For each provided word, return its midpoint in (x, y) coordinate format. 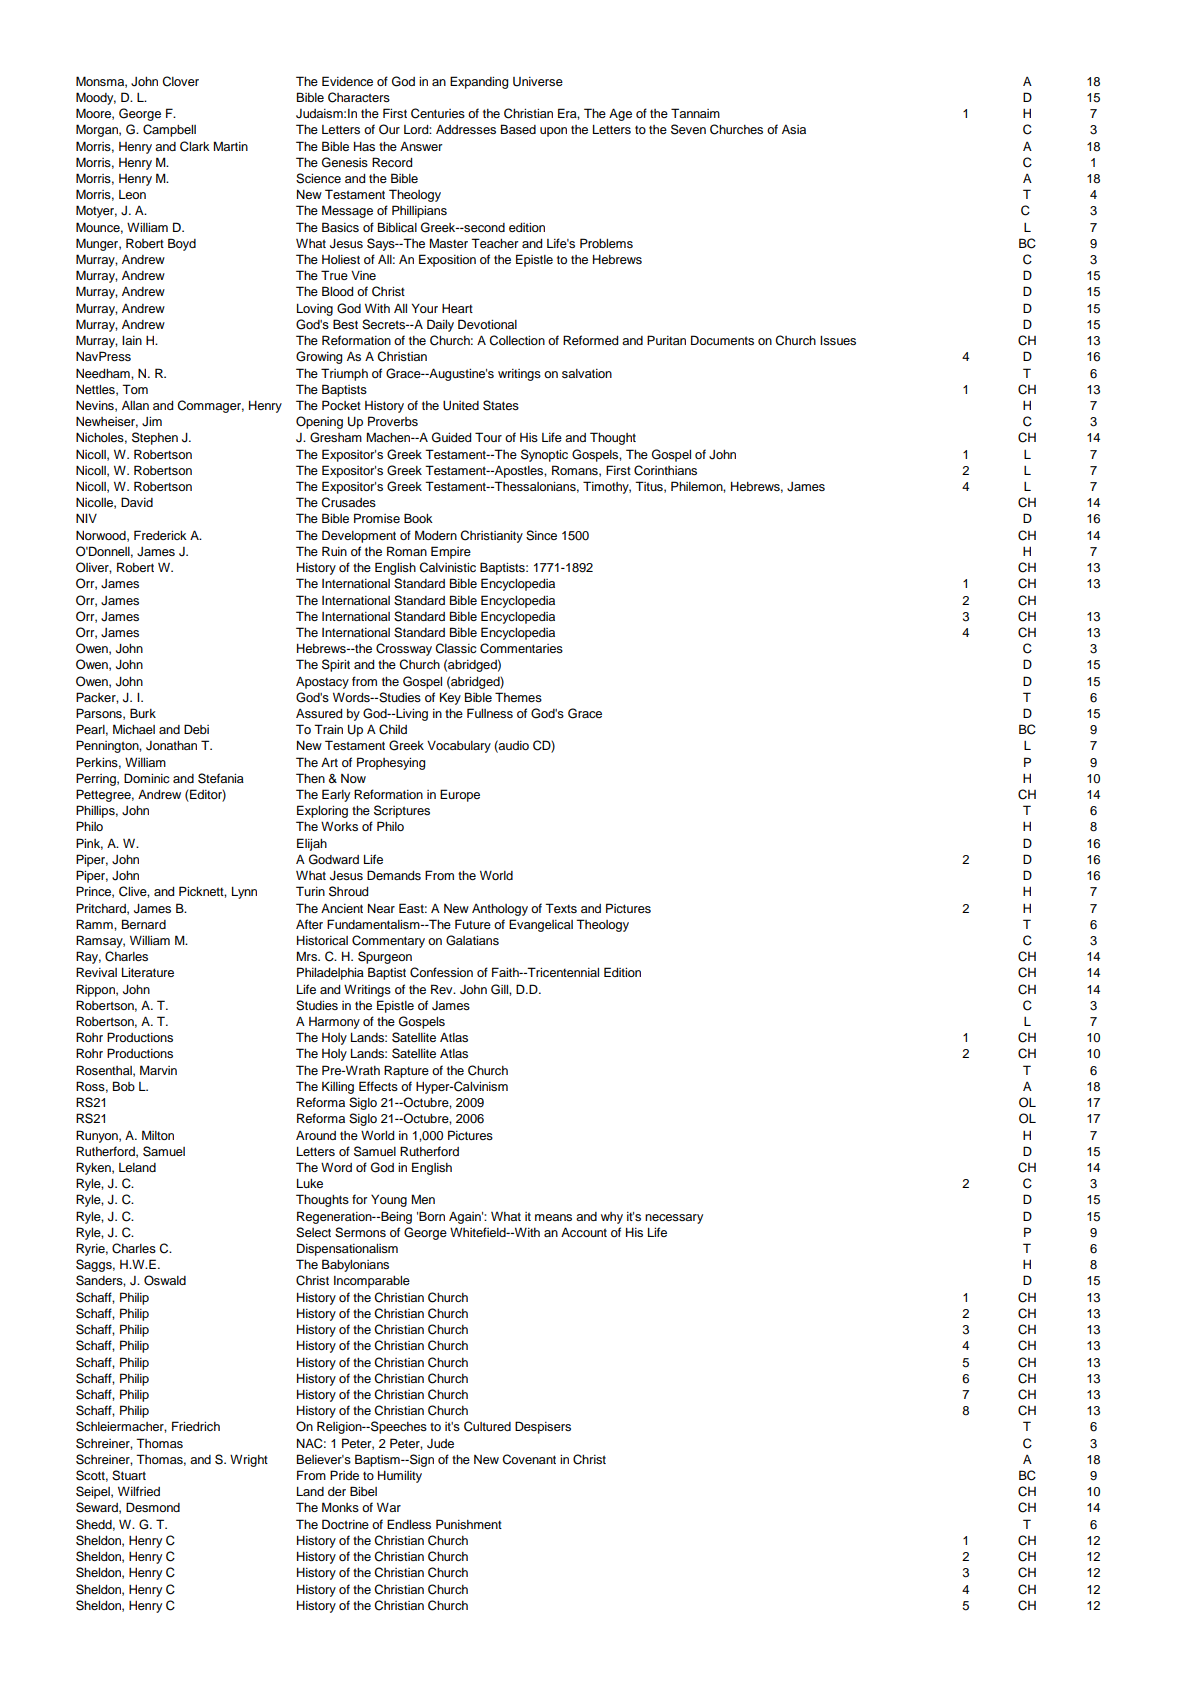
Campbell (169, 130)
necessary (674, 1219)
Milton (158, 1135)
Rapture (406, 1071)
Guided (451, 437)
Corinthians (665, 470)
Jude (440, 1444)
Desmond (153, 1507)
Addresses (466, 129)
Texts (561, 908)
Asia (794, 129)
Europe (460, 795)
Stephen (155, 438)
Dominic (146, 778)
